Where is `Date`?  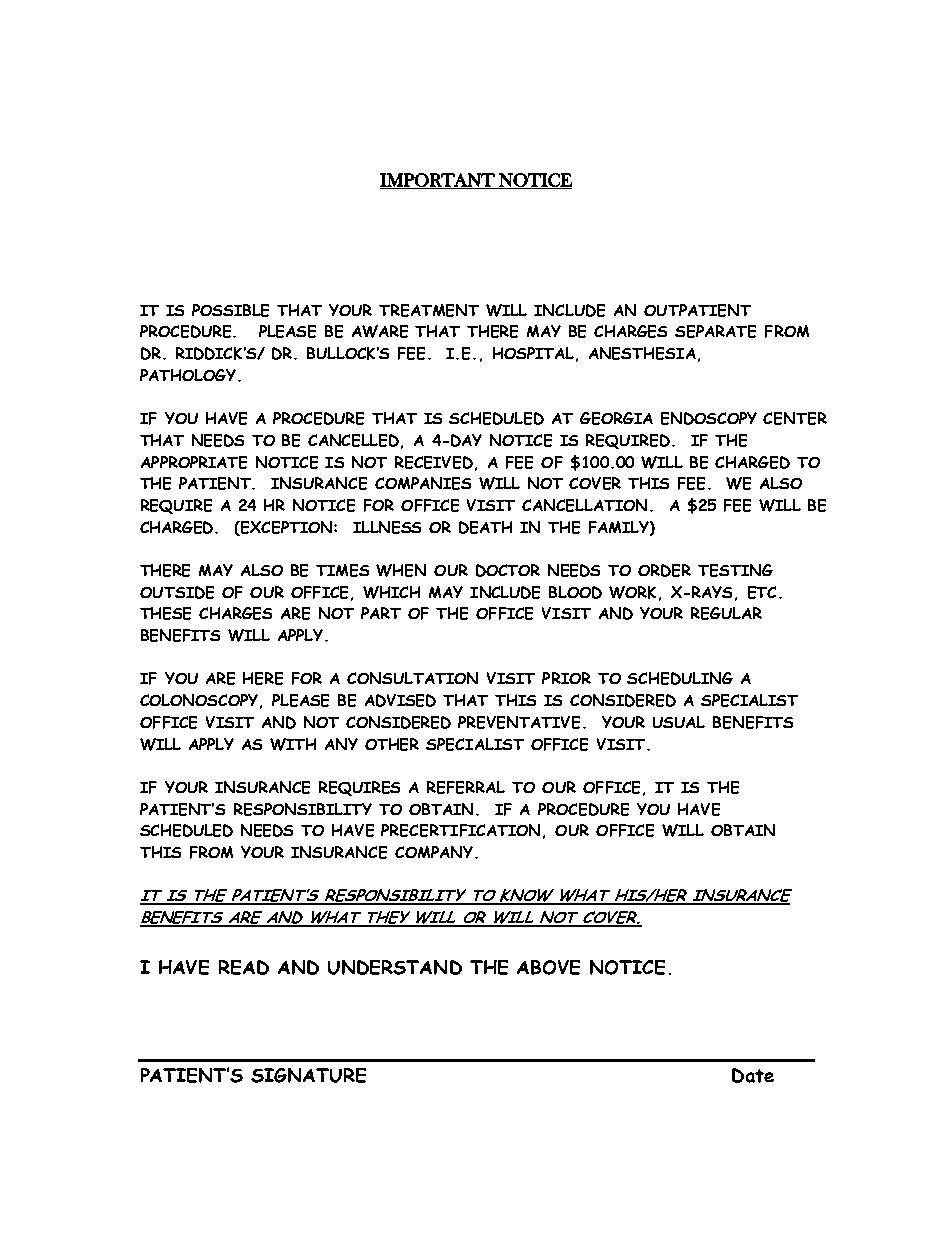
Date is located at coordinates (753, 1075).
